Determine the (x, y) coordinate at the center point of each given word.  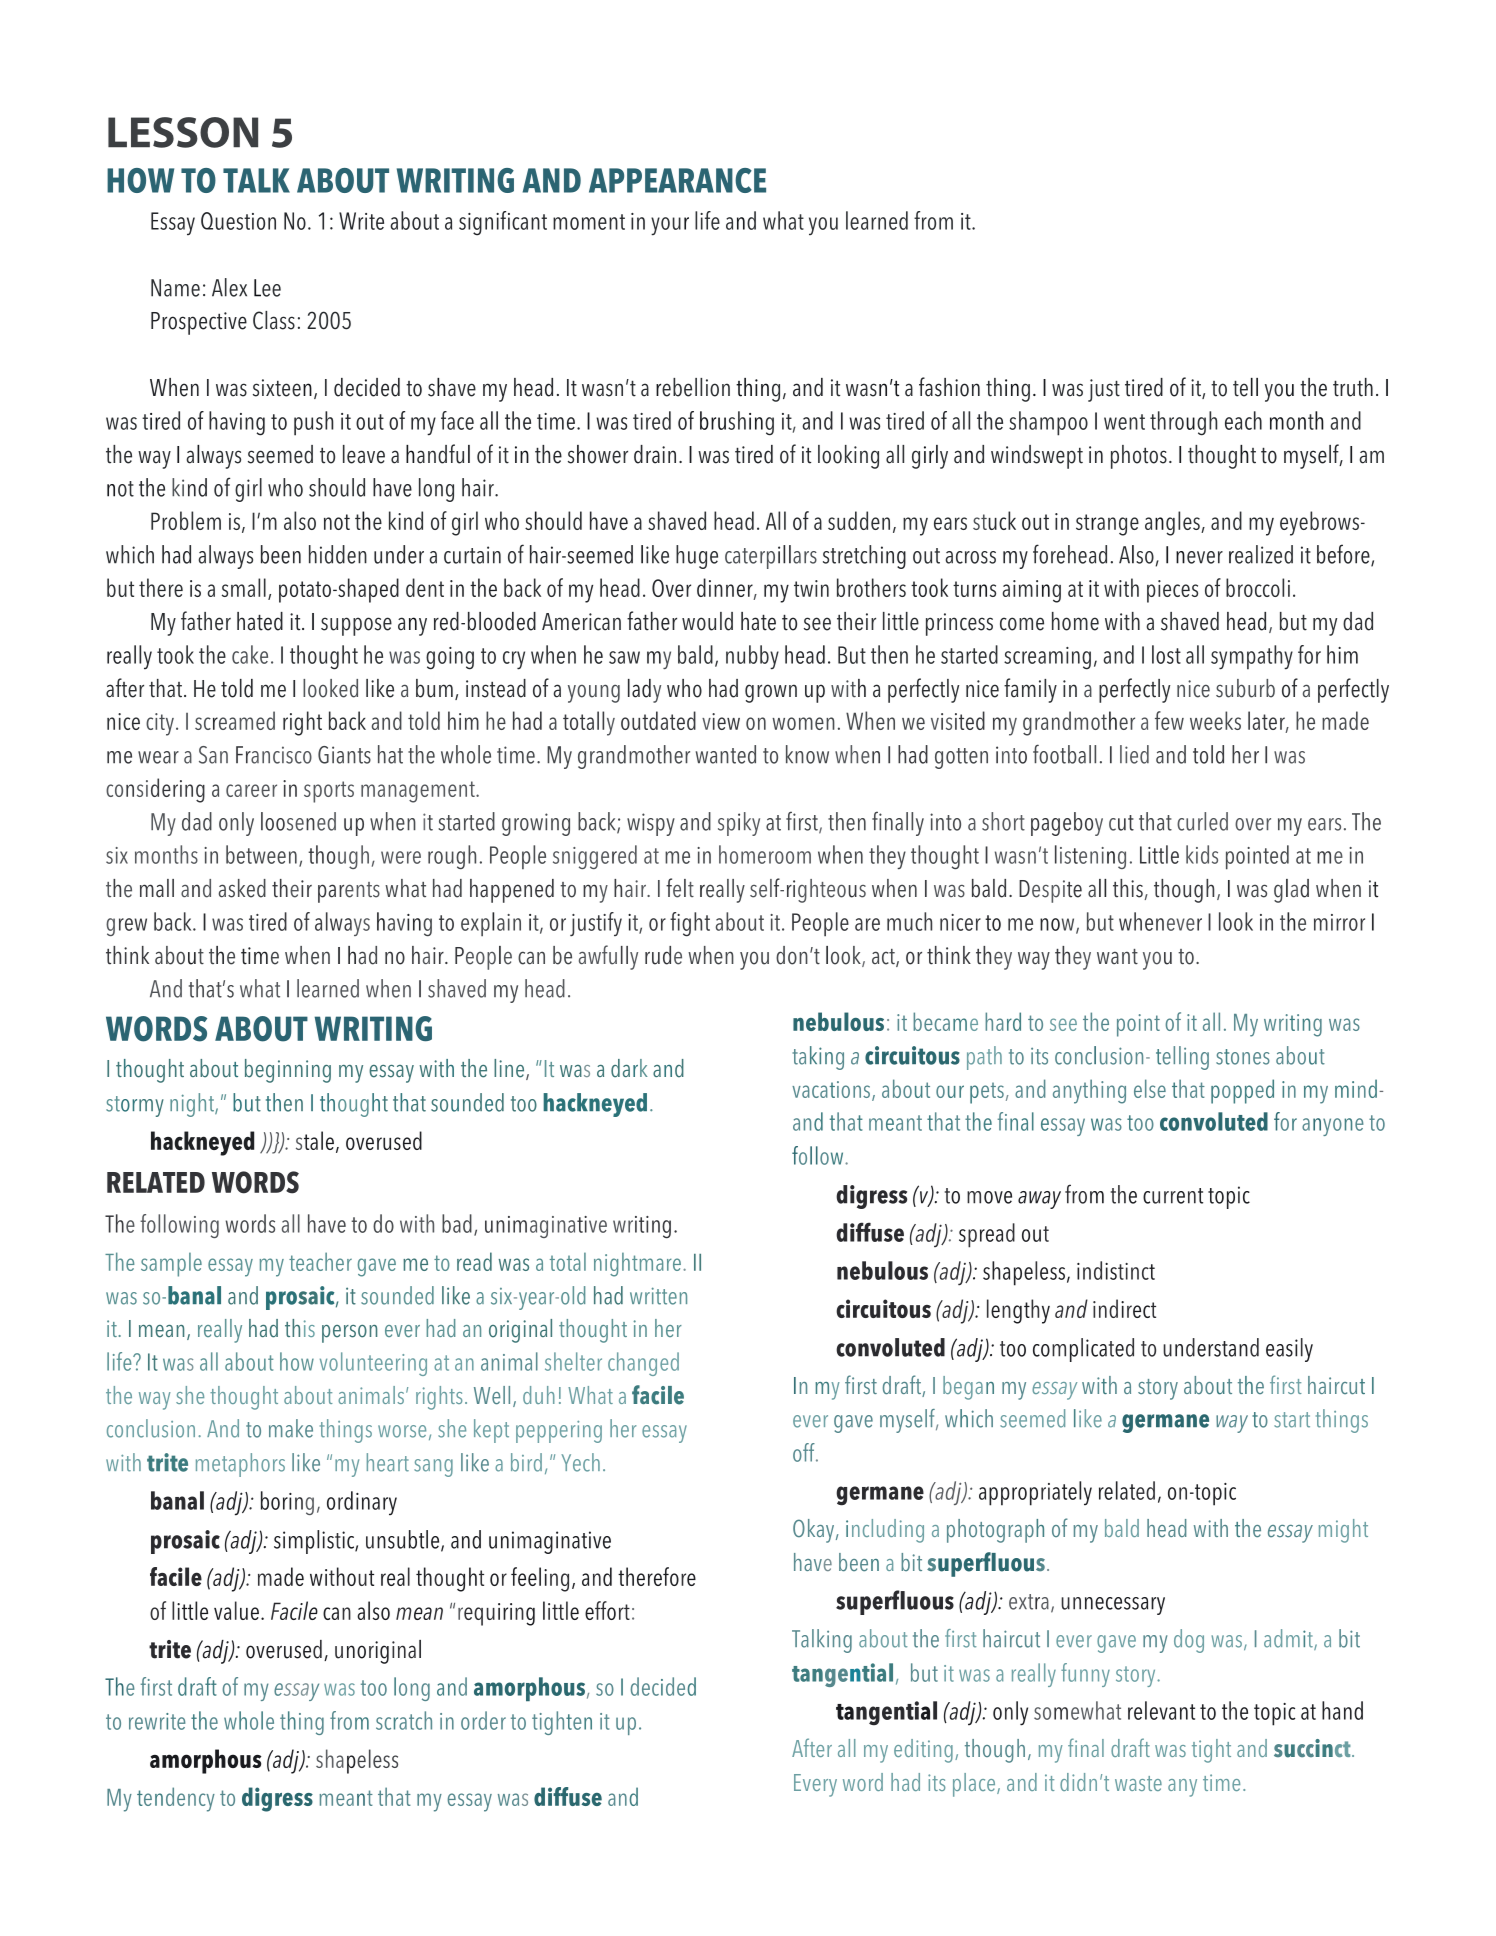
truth (1353, 387)
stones (1243, 1057)
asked (242, 888)
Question (238, 221)
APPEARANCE (677, 180)
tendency (176, 1799)
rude (663, 955)
